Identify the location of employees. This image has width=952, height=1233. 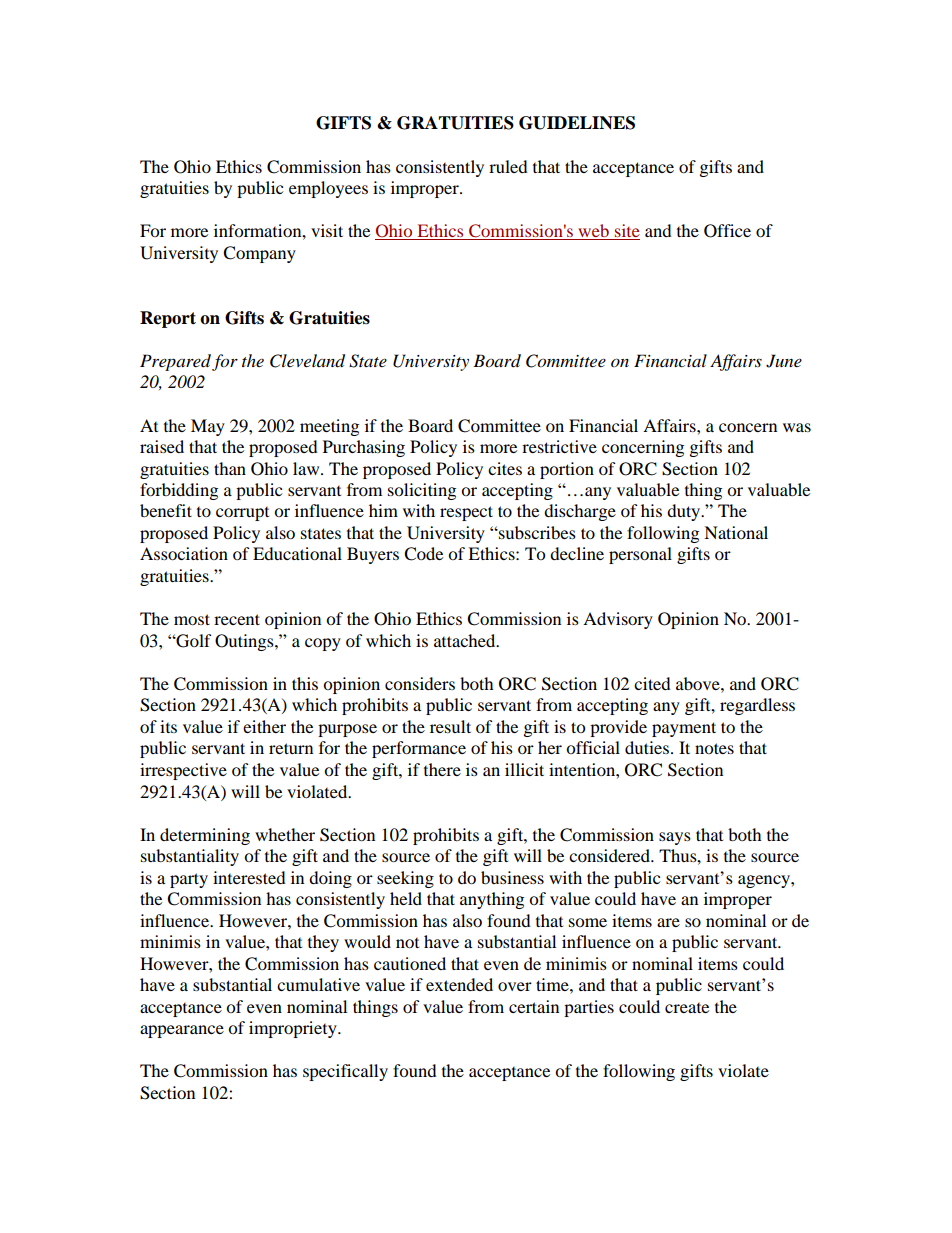
(328, 189).
